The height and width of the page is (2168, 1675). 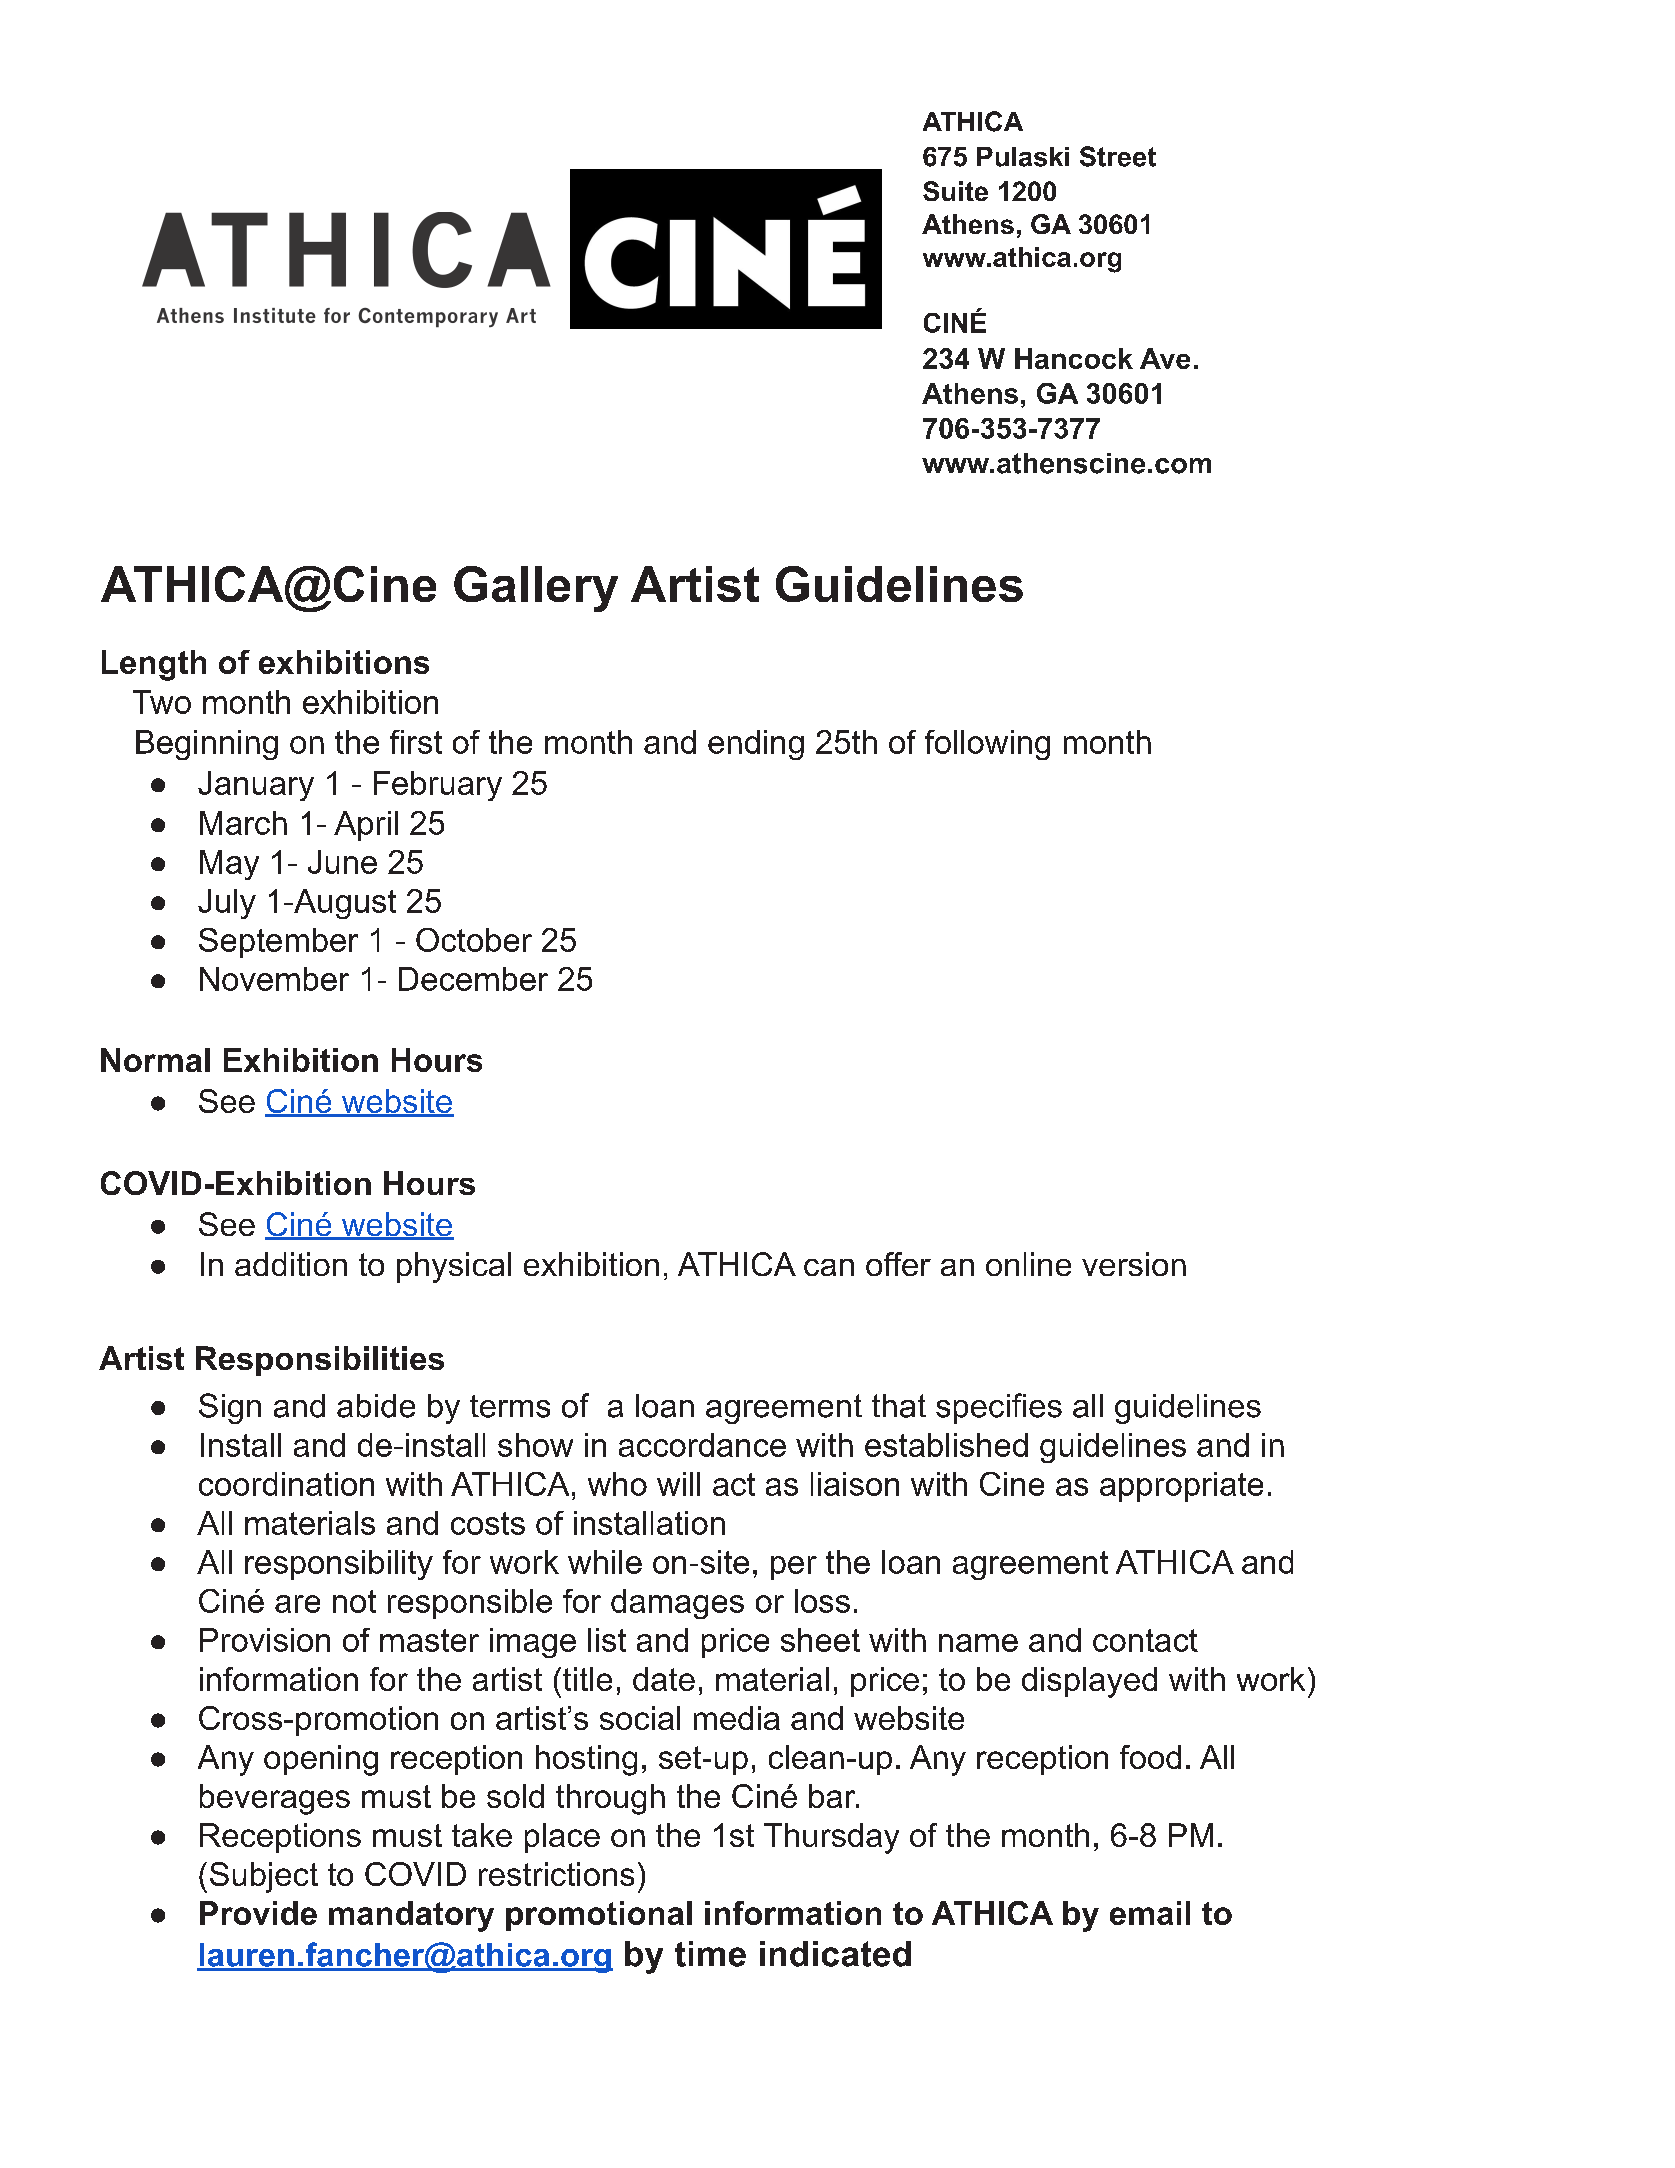 I want to click on ending, so click(x=756, y=745).
